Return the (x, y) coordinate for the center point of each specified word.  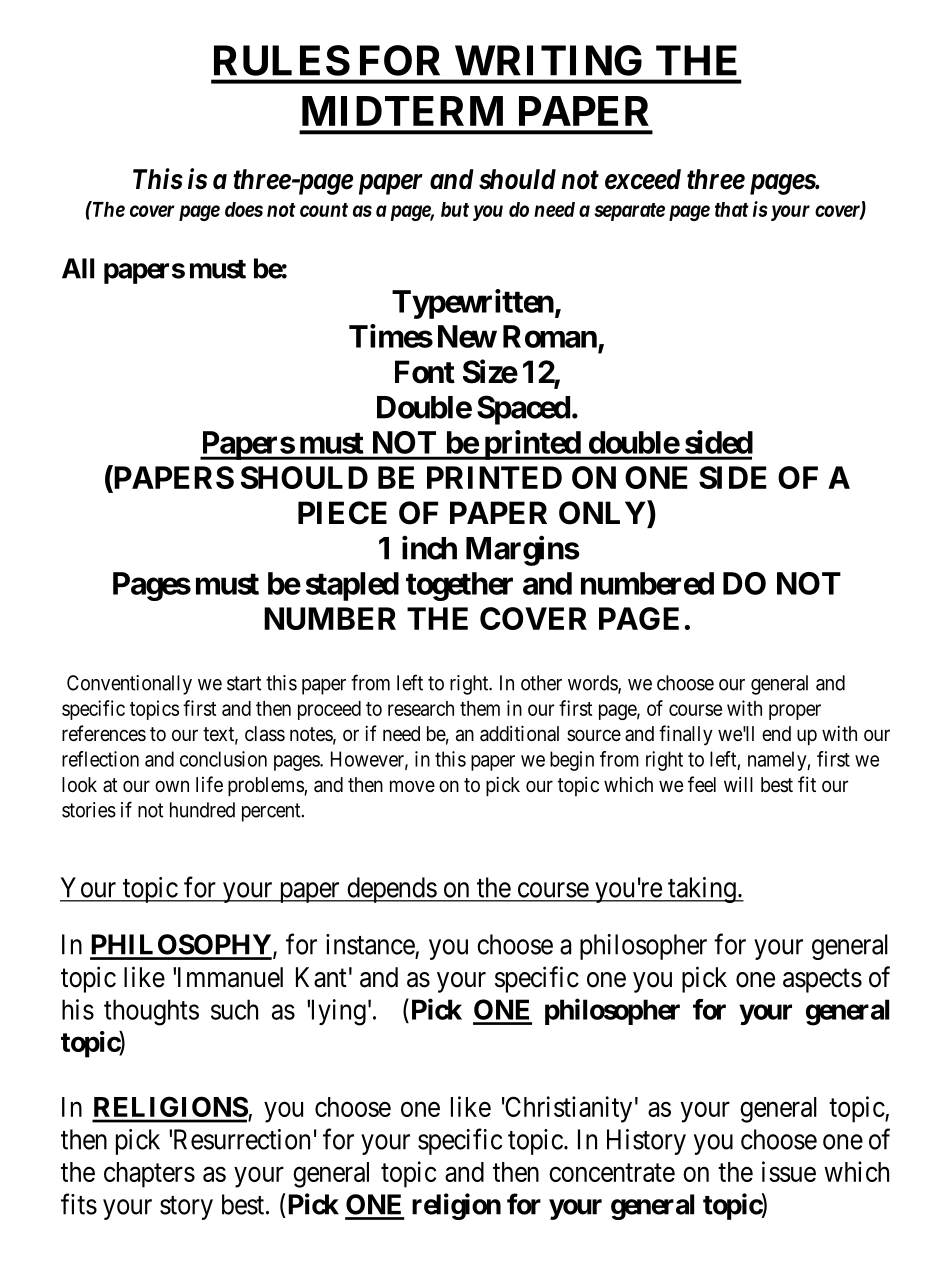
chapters (149, 1175)
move (412, 786)
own (172, 786)
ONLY (603, 512)
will (738, 784)
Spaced (523, 410)
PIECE (342, 513)
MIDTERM (402, 111)
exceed (643, 179)
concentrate (612, 1173)
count (324, 210)
